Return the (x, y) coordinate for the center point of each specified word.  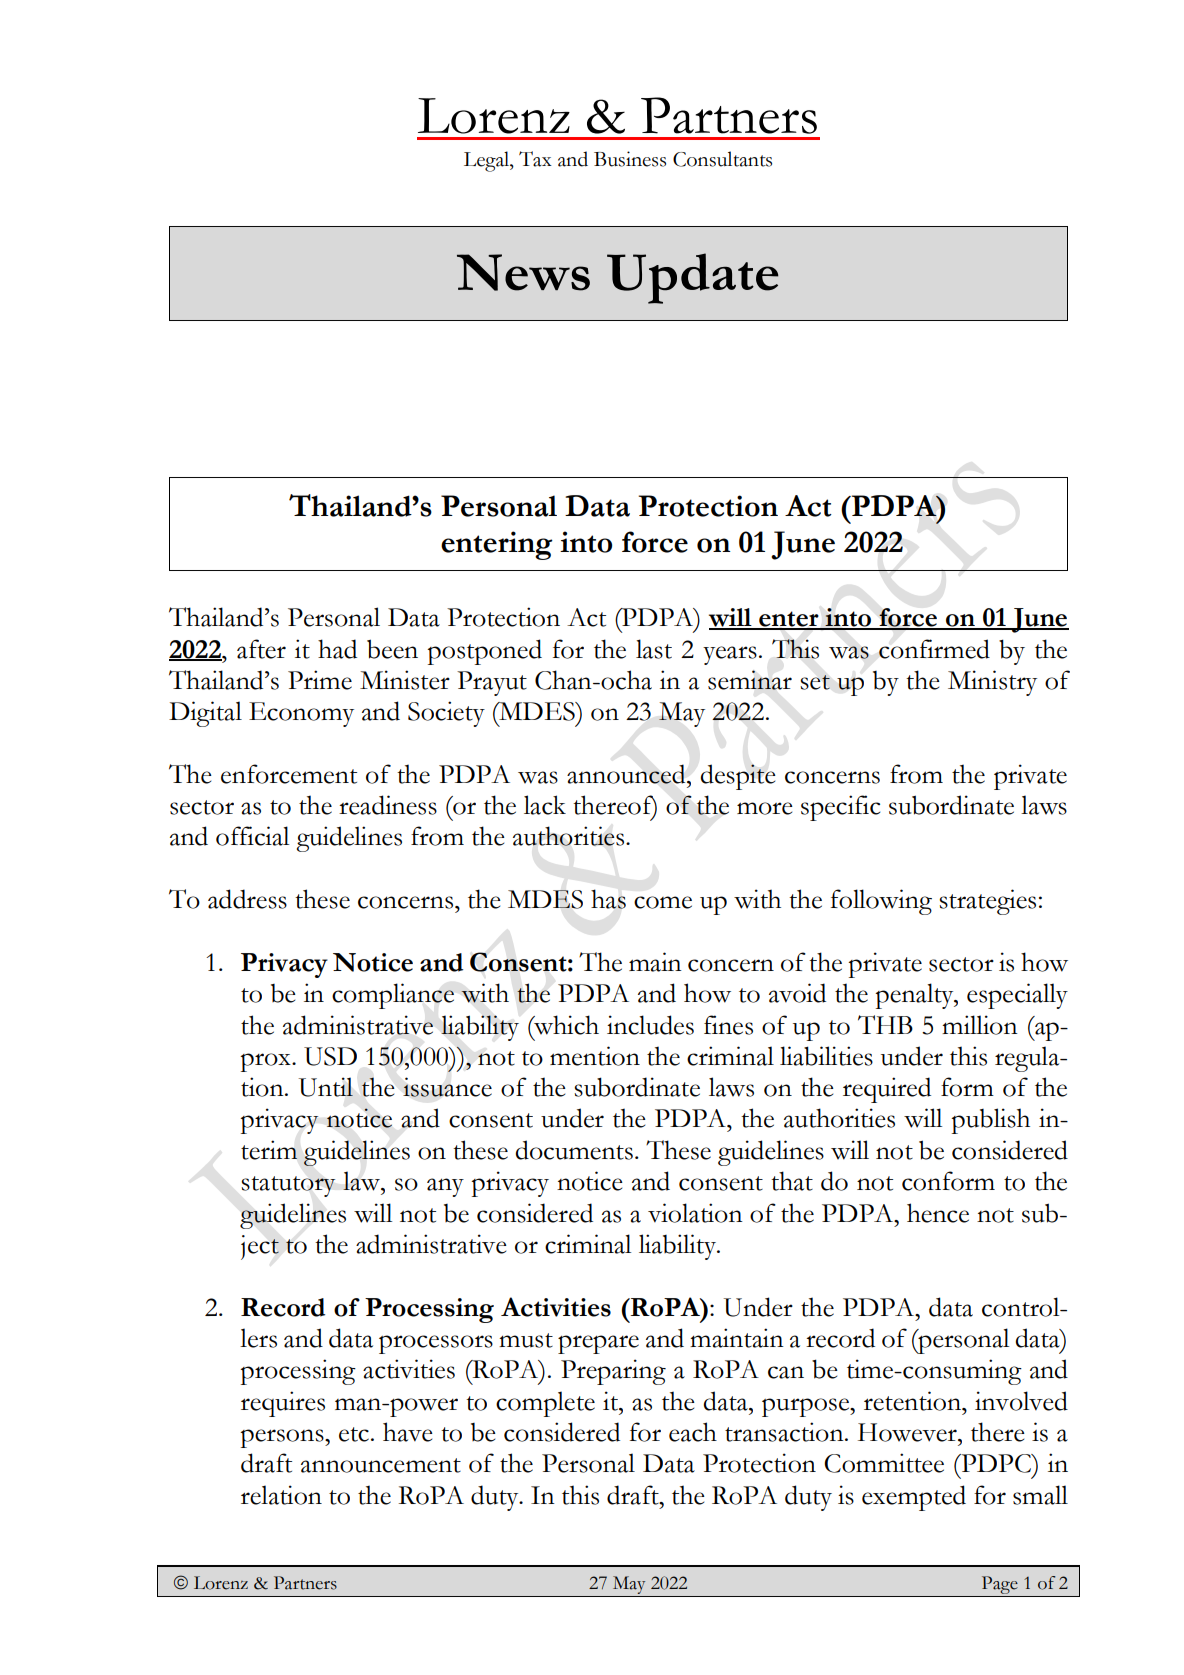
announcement (381, 1465)
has (608, 899)
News (523, 272)
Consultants (722, 159)
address (247, 899)
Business (630, 159)
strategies (987, 902)
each (693, 1432)
